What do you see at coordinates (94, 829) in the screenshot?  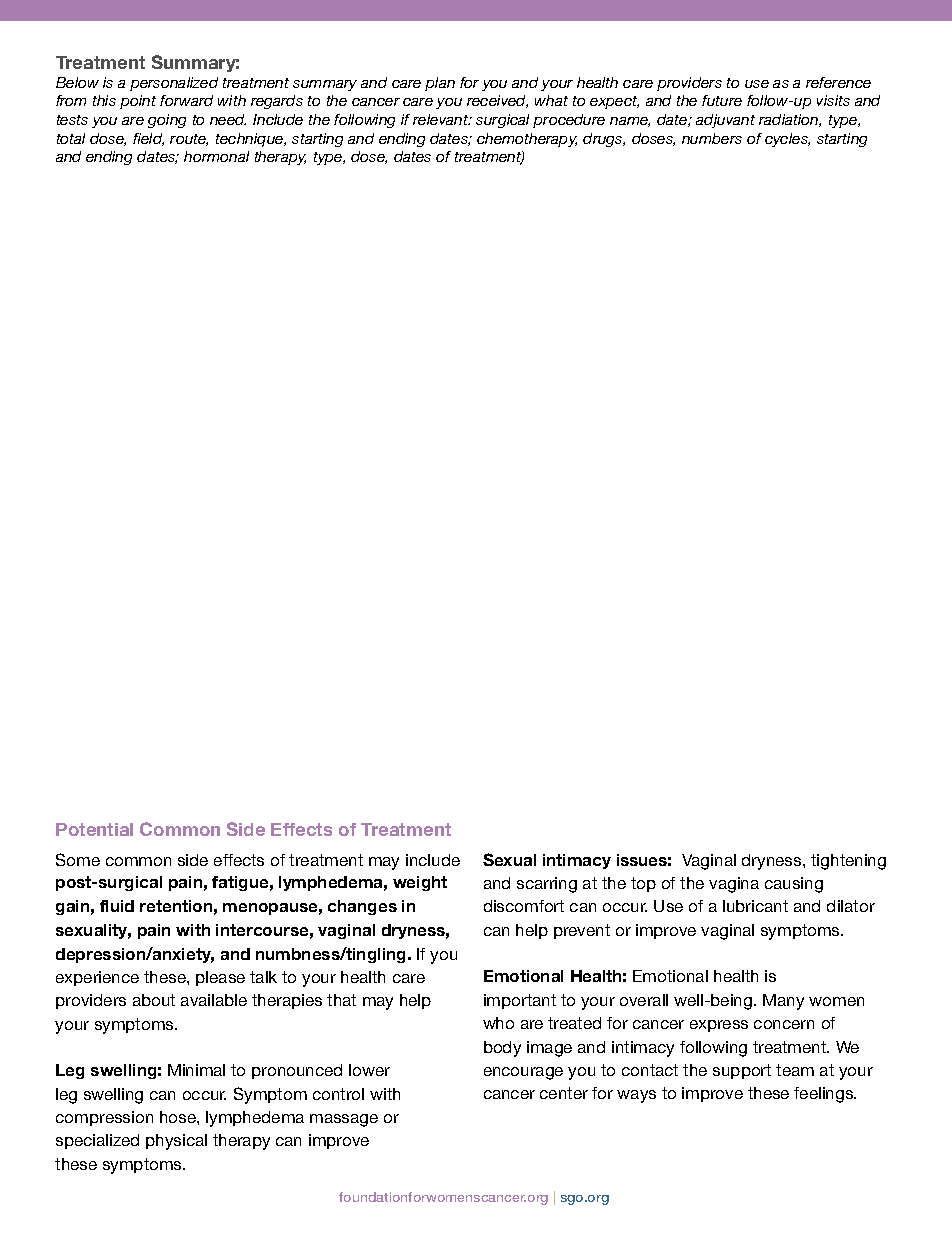 I see `Potential` at bounding box center [94, 829].
